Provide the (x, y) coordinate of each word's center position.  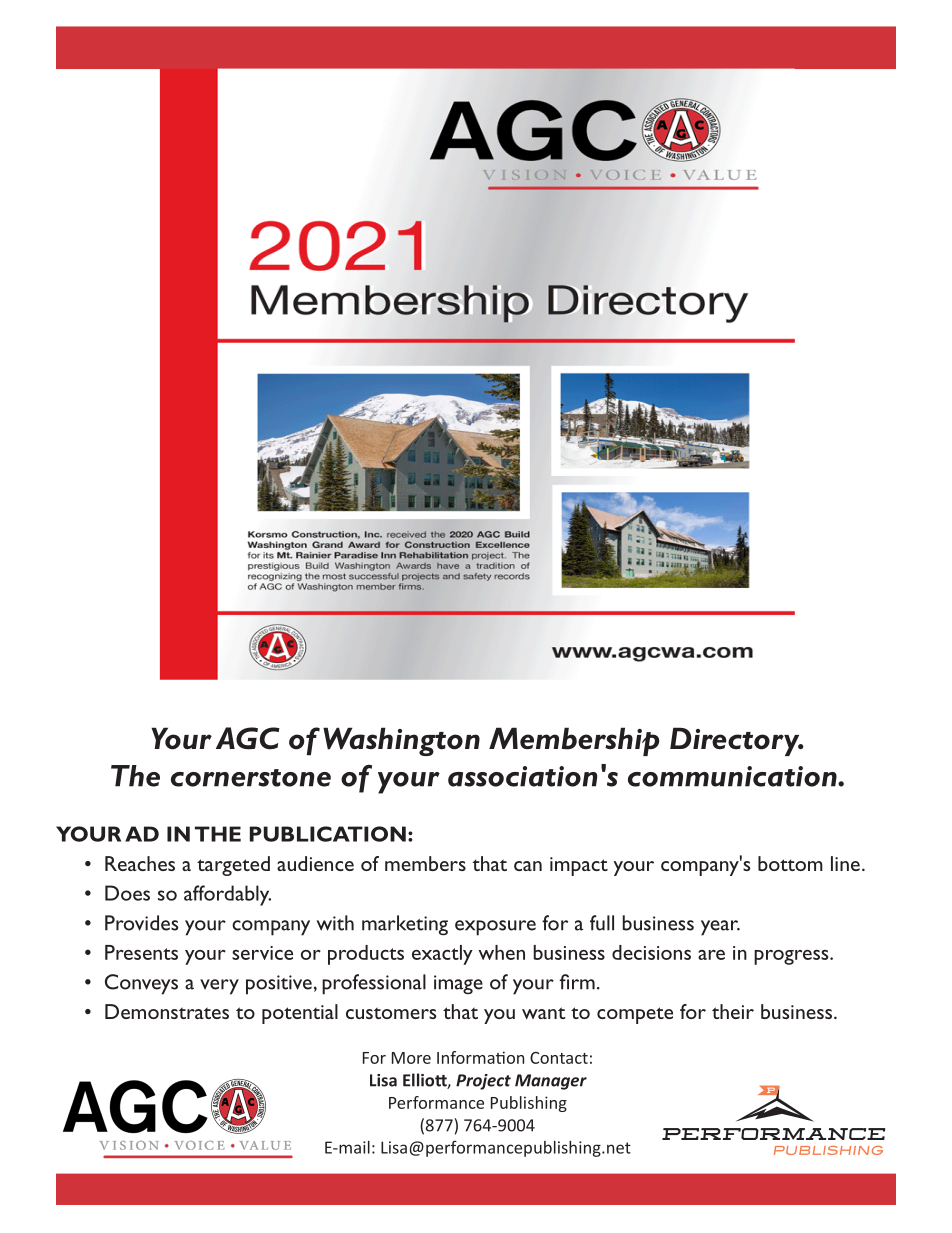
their (733, 1011)
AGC (248, 738)
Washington (401, 741)
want (544, 1013)
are (711, 955)
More (411, 1058)
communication (733, 776)
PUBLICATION (328, 834)
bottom (790, 863)
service (262, 953)
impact (579, 866)
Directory (736, 741)
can (528, 866)
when (501, 952)
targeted (233, 866)
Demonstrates (167, 1011)
